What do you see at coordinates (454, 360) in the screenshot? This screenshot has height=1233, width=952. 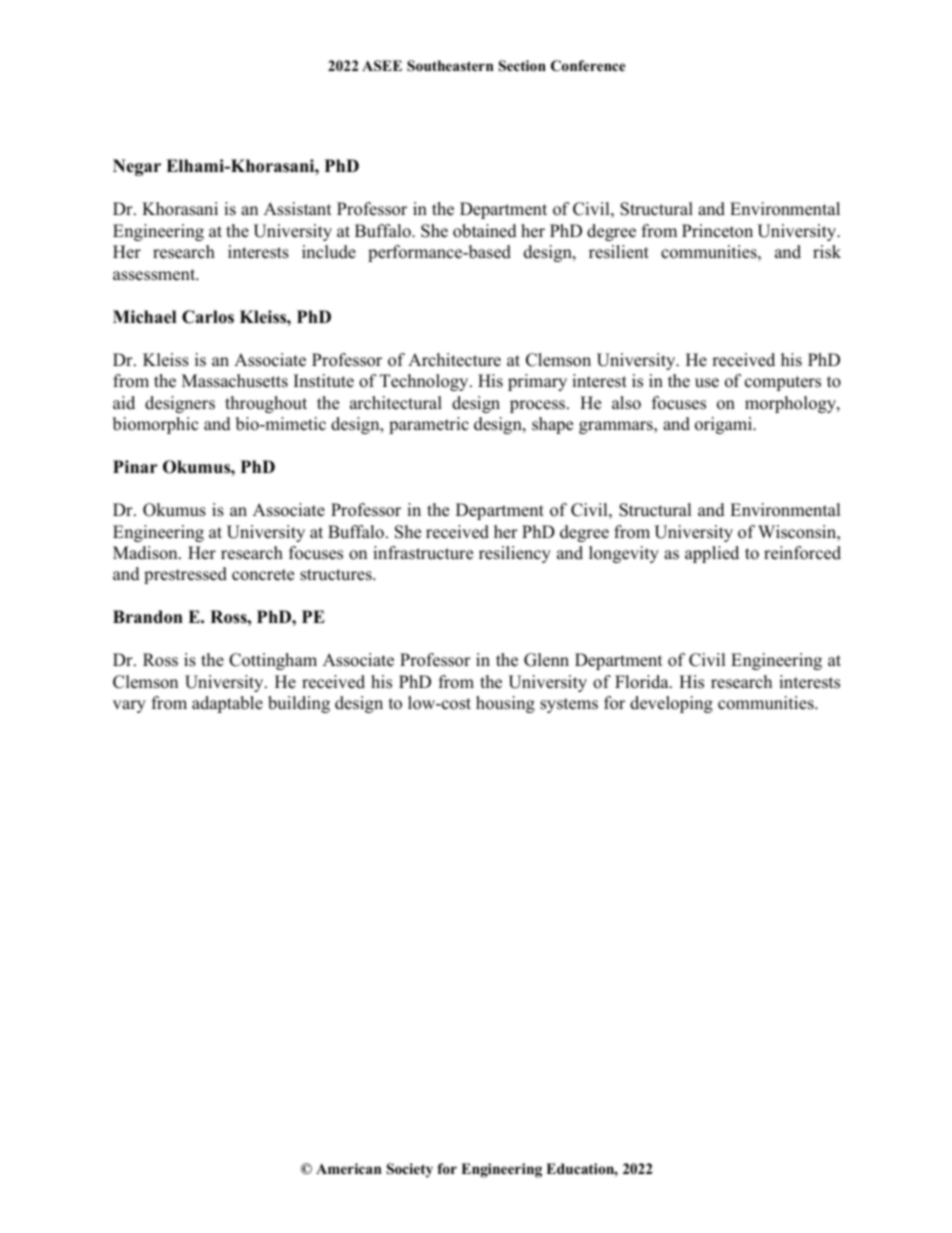 I see `Architecture` at bounding box center [454, 360].
